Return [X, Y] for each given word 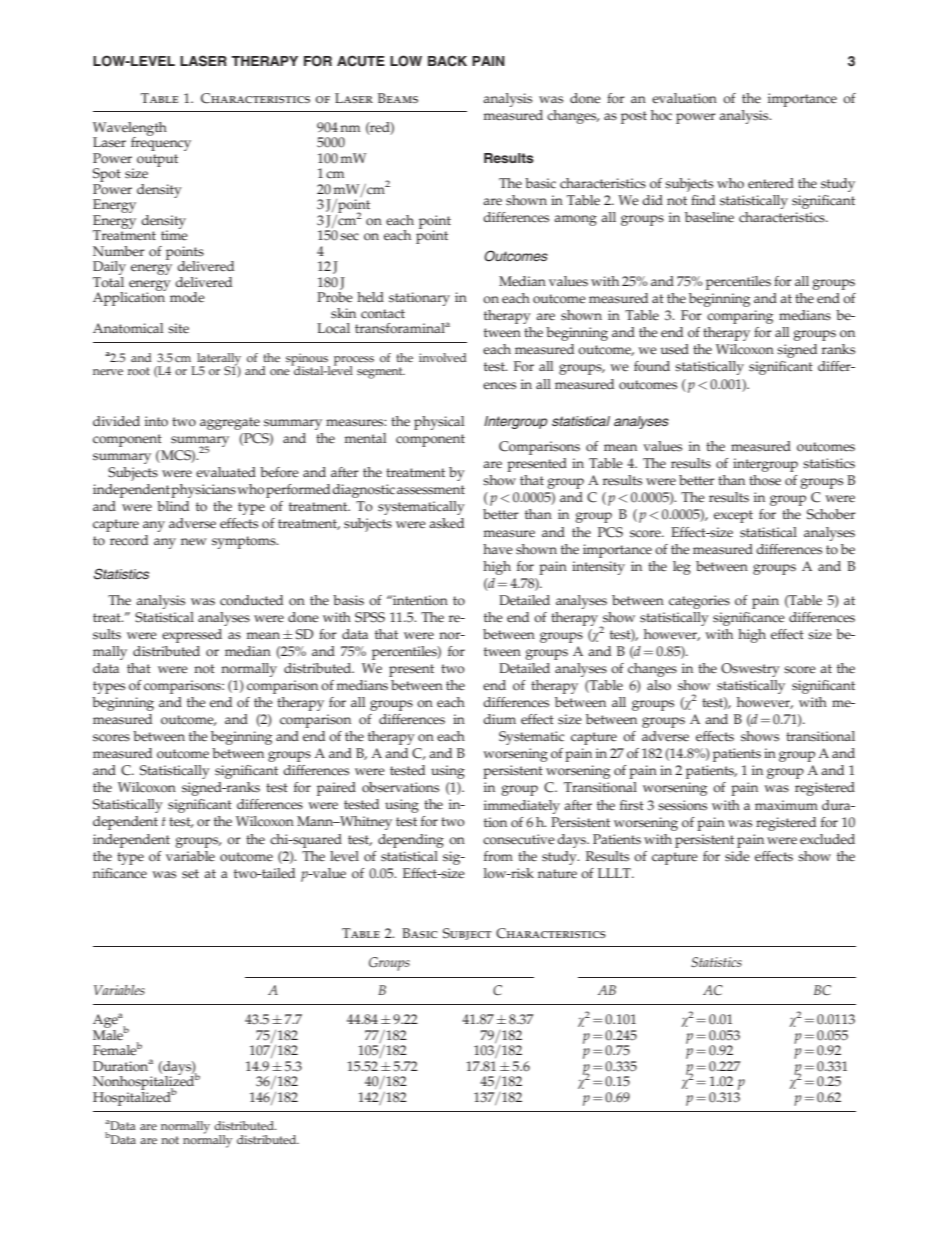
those [765, 480]
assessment [431, 490]
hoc [661, 115]
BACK [447, 61]
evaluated [226, 472]
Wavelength [130, 130]
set [190, 874]
